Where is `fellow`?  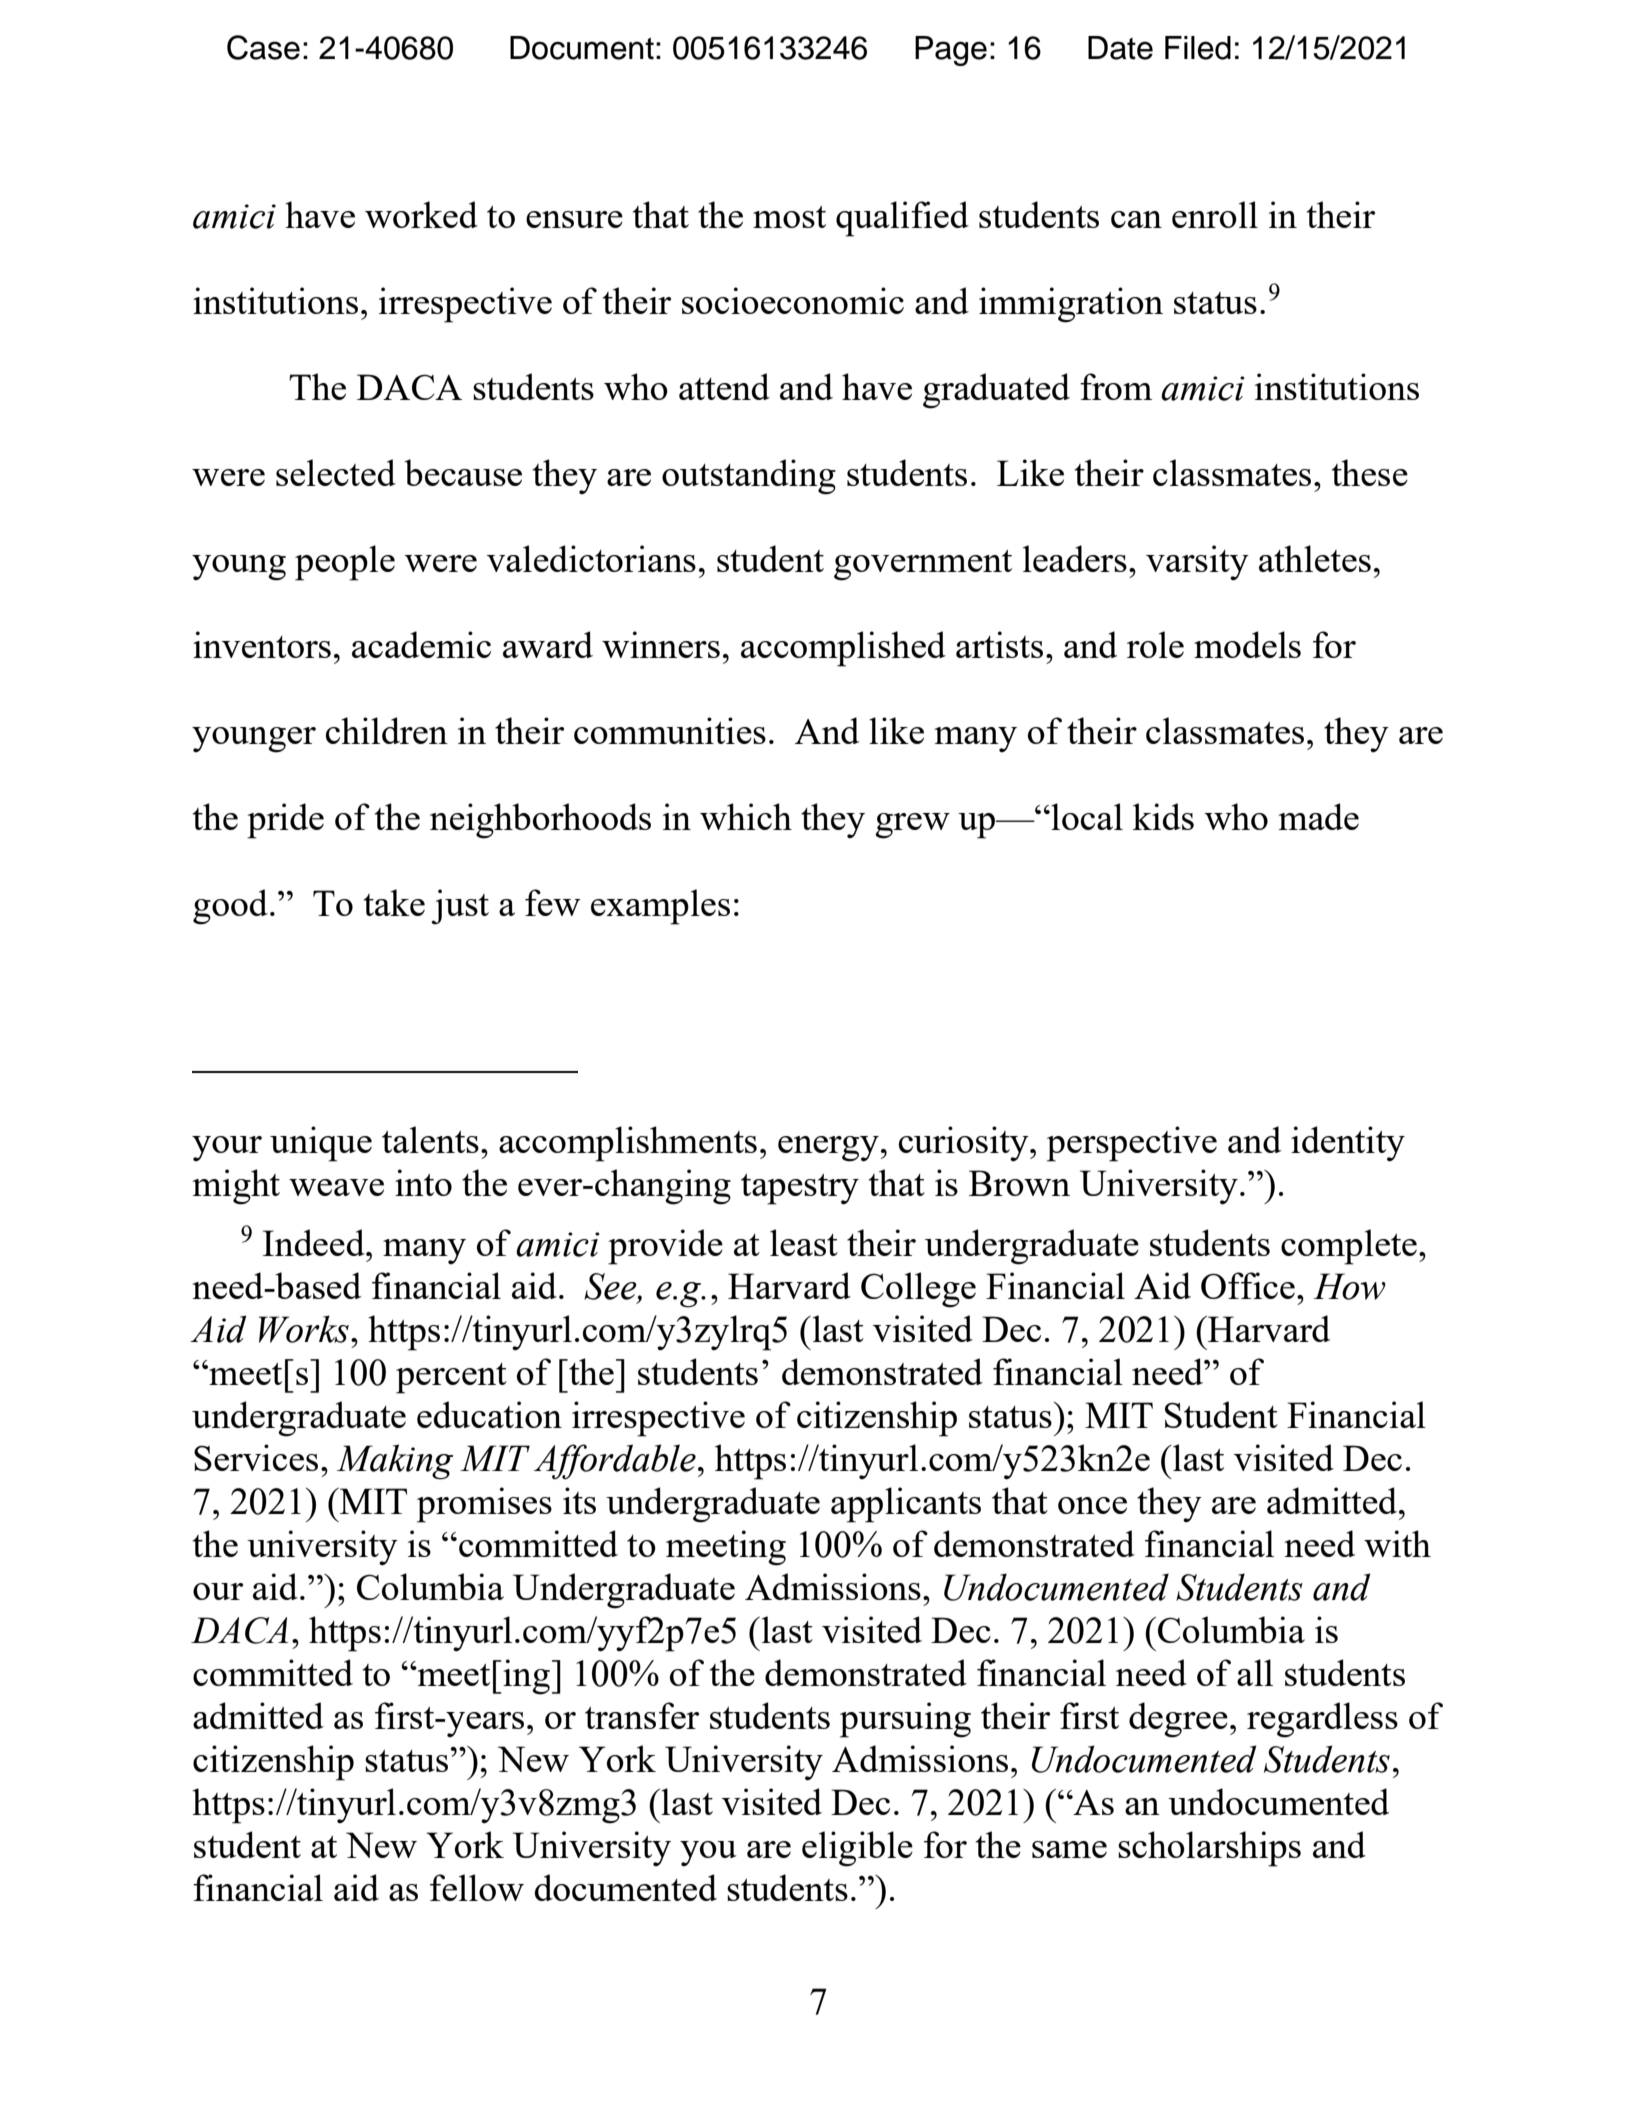 fellow is located at coordinates (477, 1887).
